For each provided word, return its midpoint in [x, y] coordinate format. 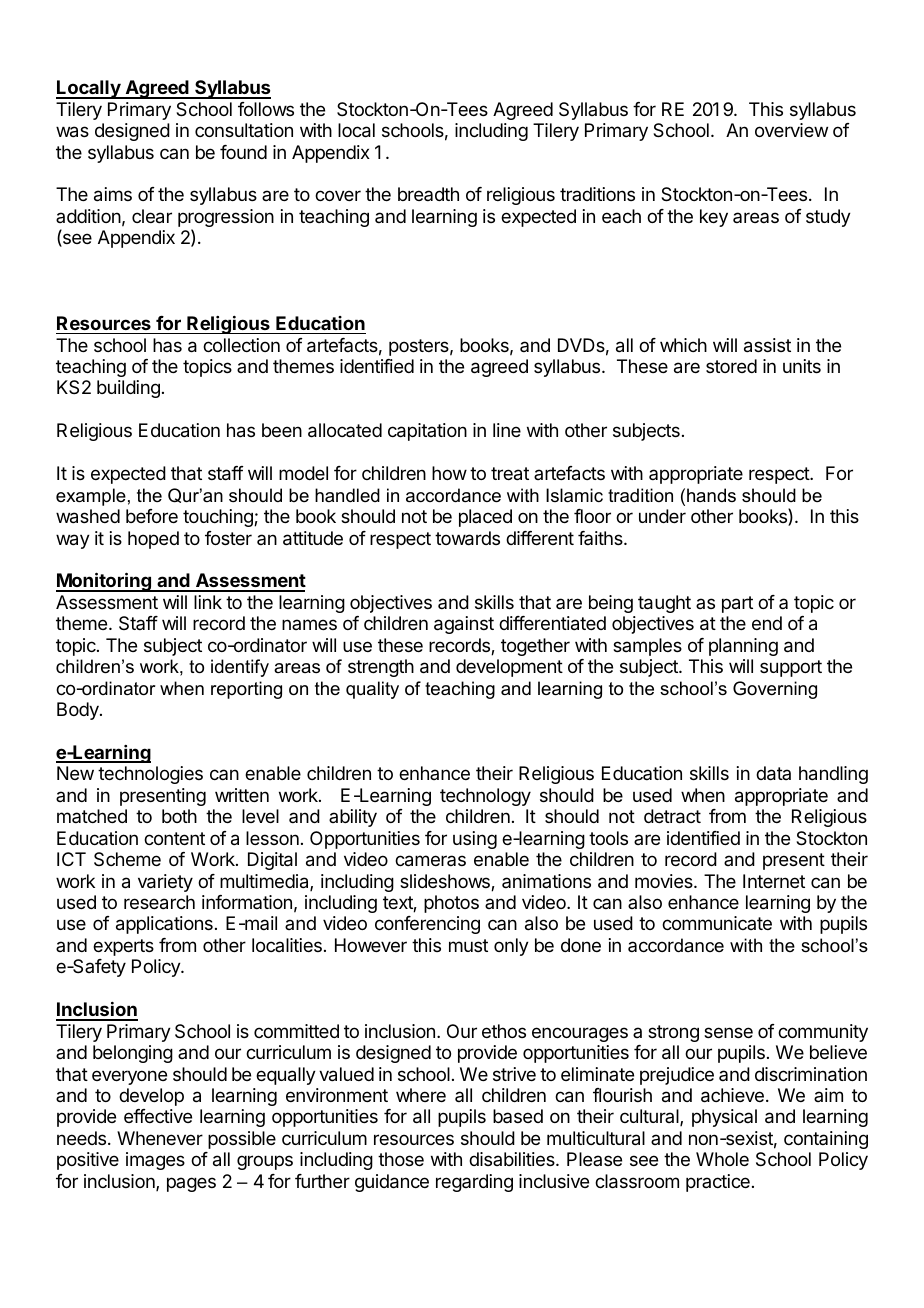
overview [791, 130]
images [155, 1161]
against [464, 625]
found [243, 152]
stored [731, 366]
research [159, 902]
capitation [427, 432]
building [128, 389]
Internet [774, 881]
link [208, 602]
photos [451, 904]
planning [743, 647]
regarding [474, 1183]
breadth [428, 194]
